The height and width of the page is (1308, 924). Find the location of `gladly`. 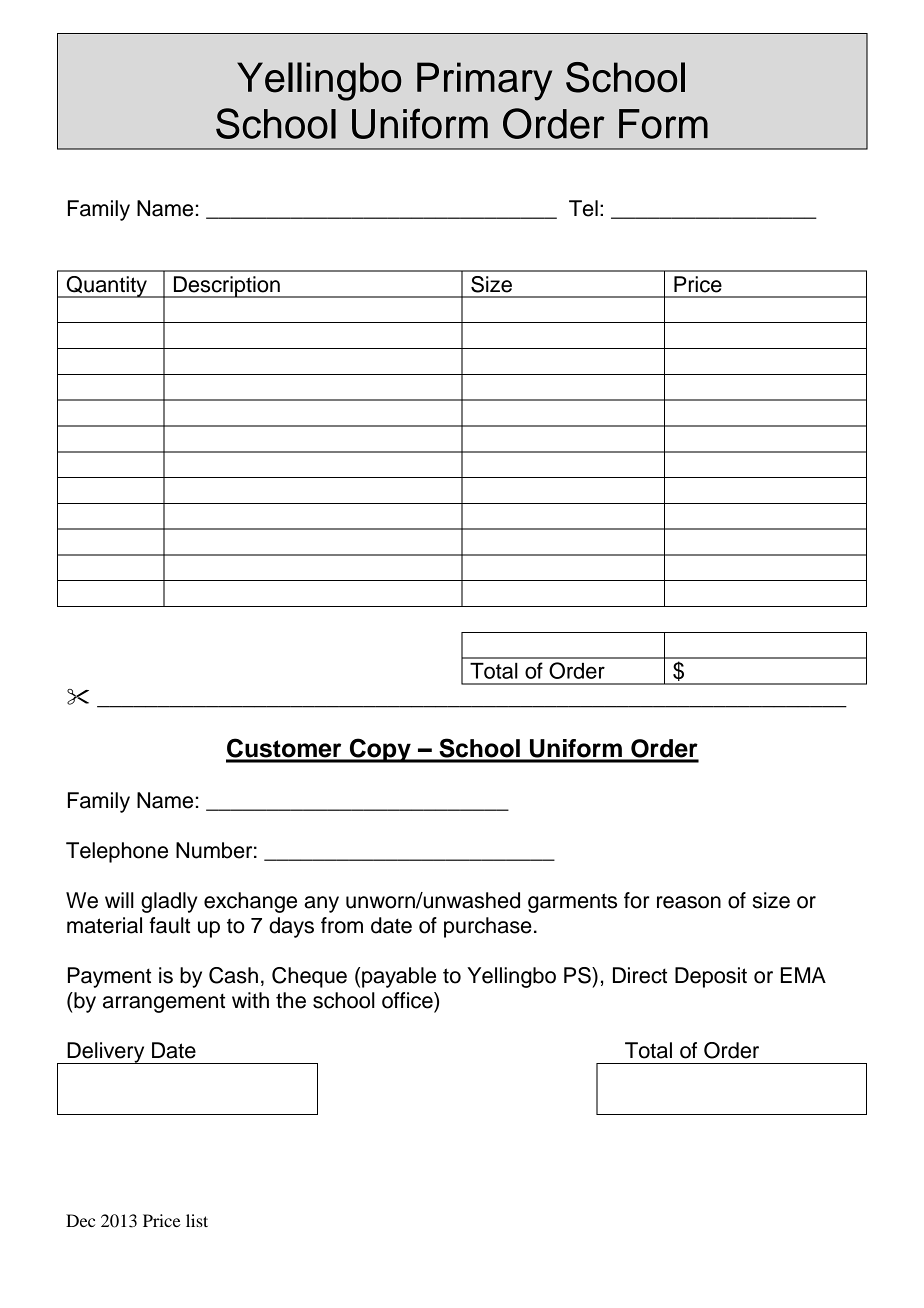

gladly is located at coordinates (169, 902).
